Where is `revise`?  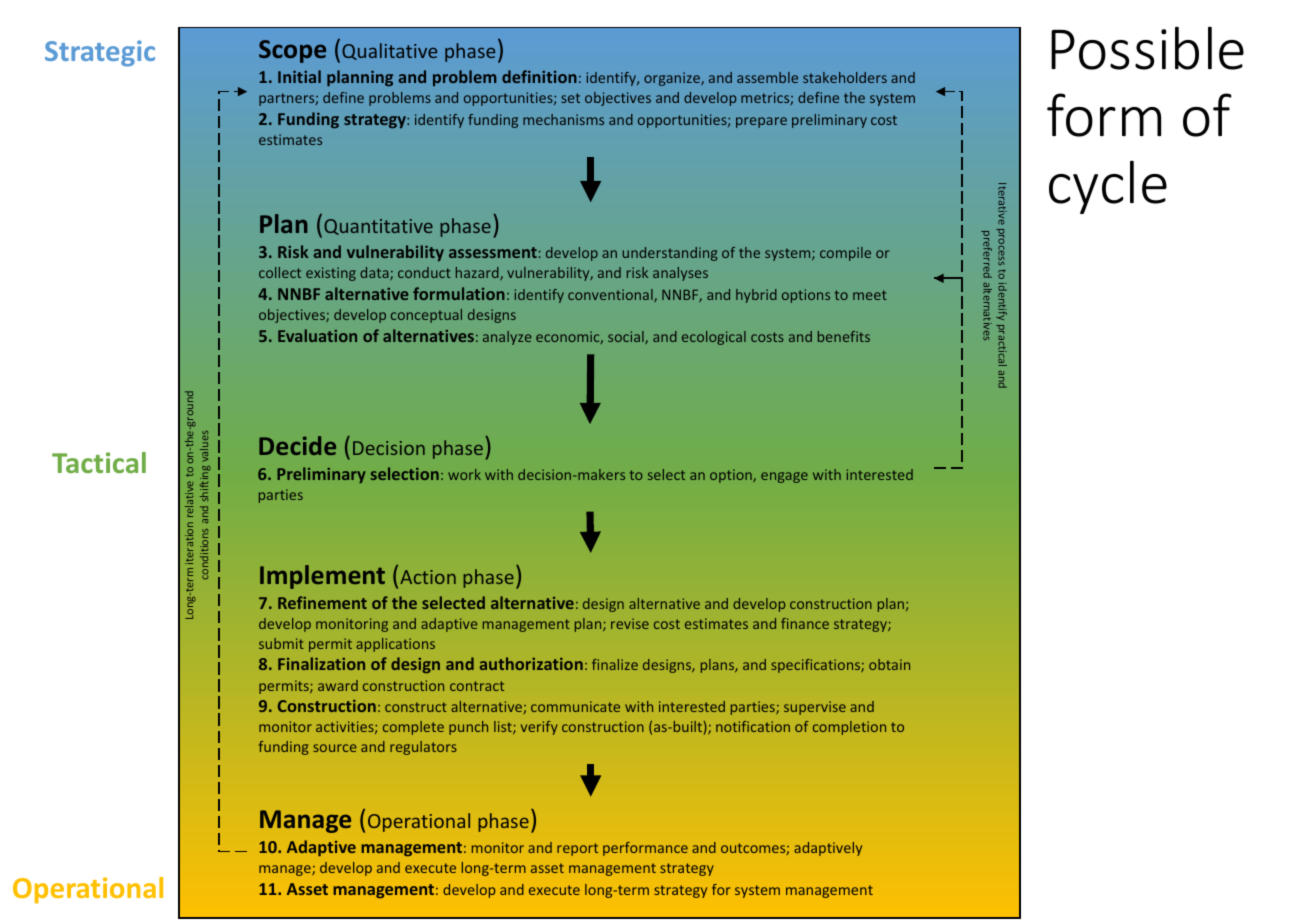 revise is located at coordinates (630, 623).
